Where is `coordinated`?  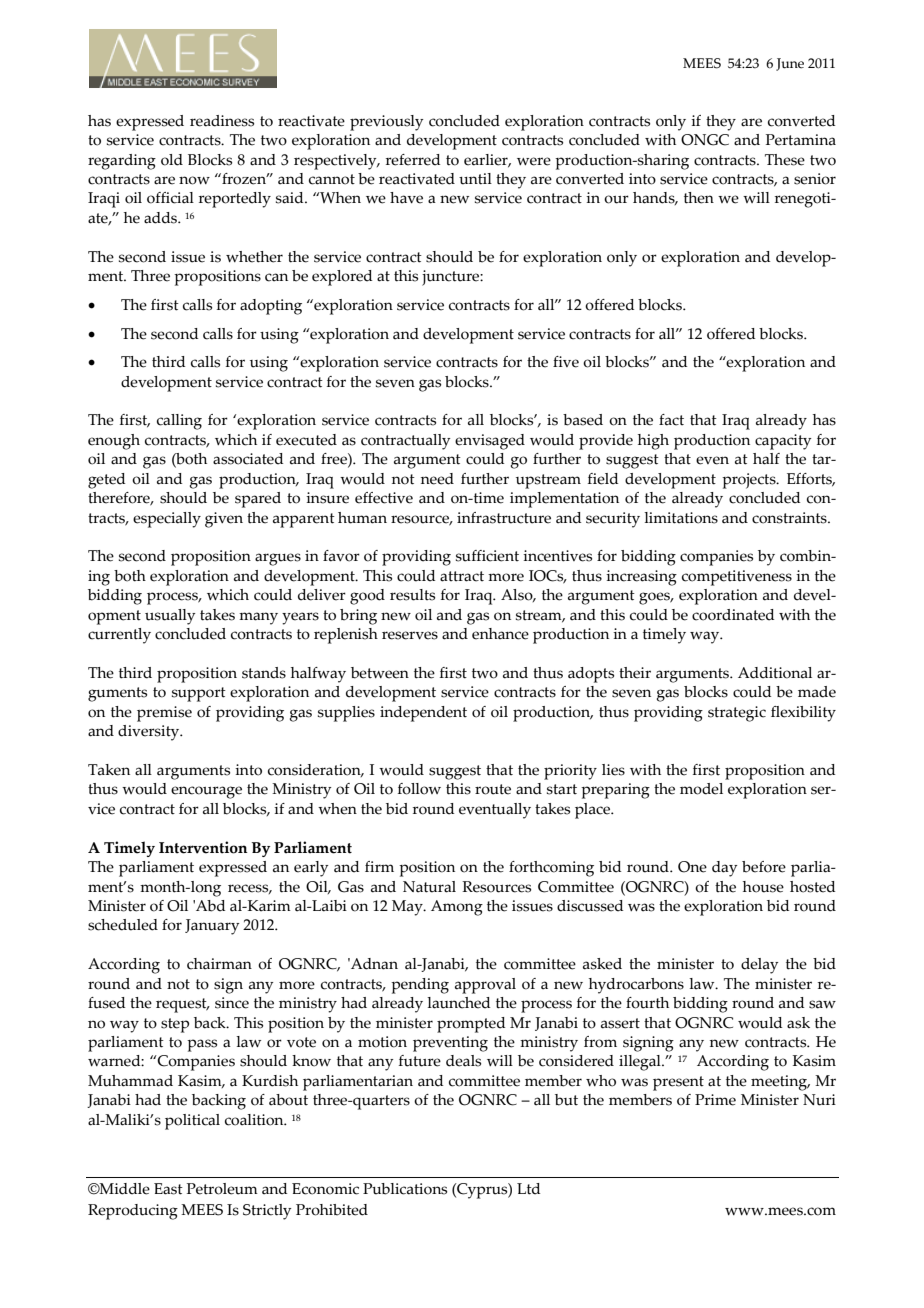
coordinated is located at coordinates (733, 615).
